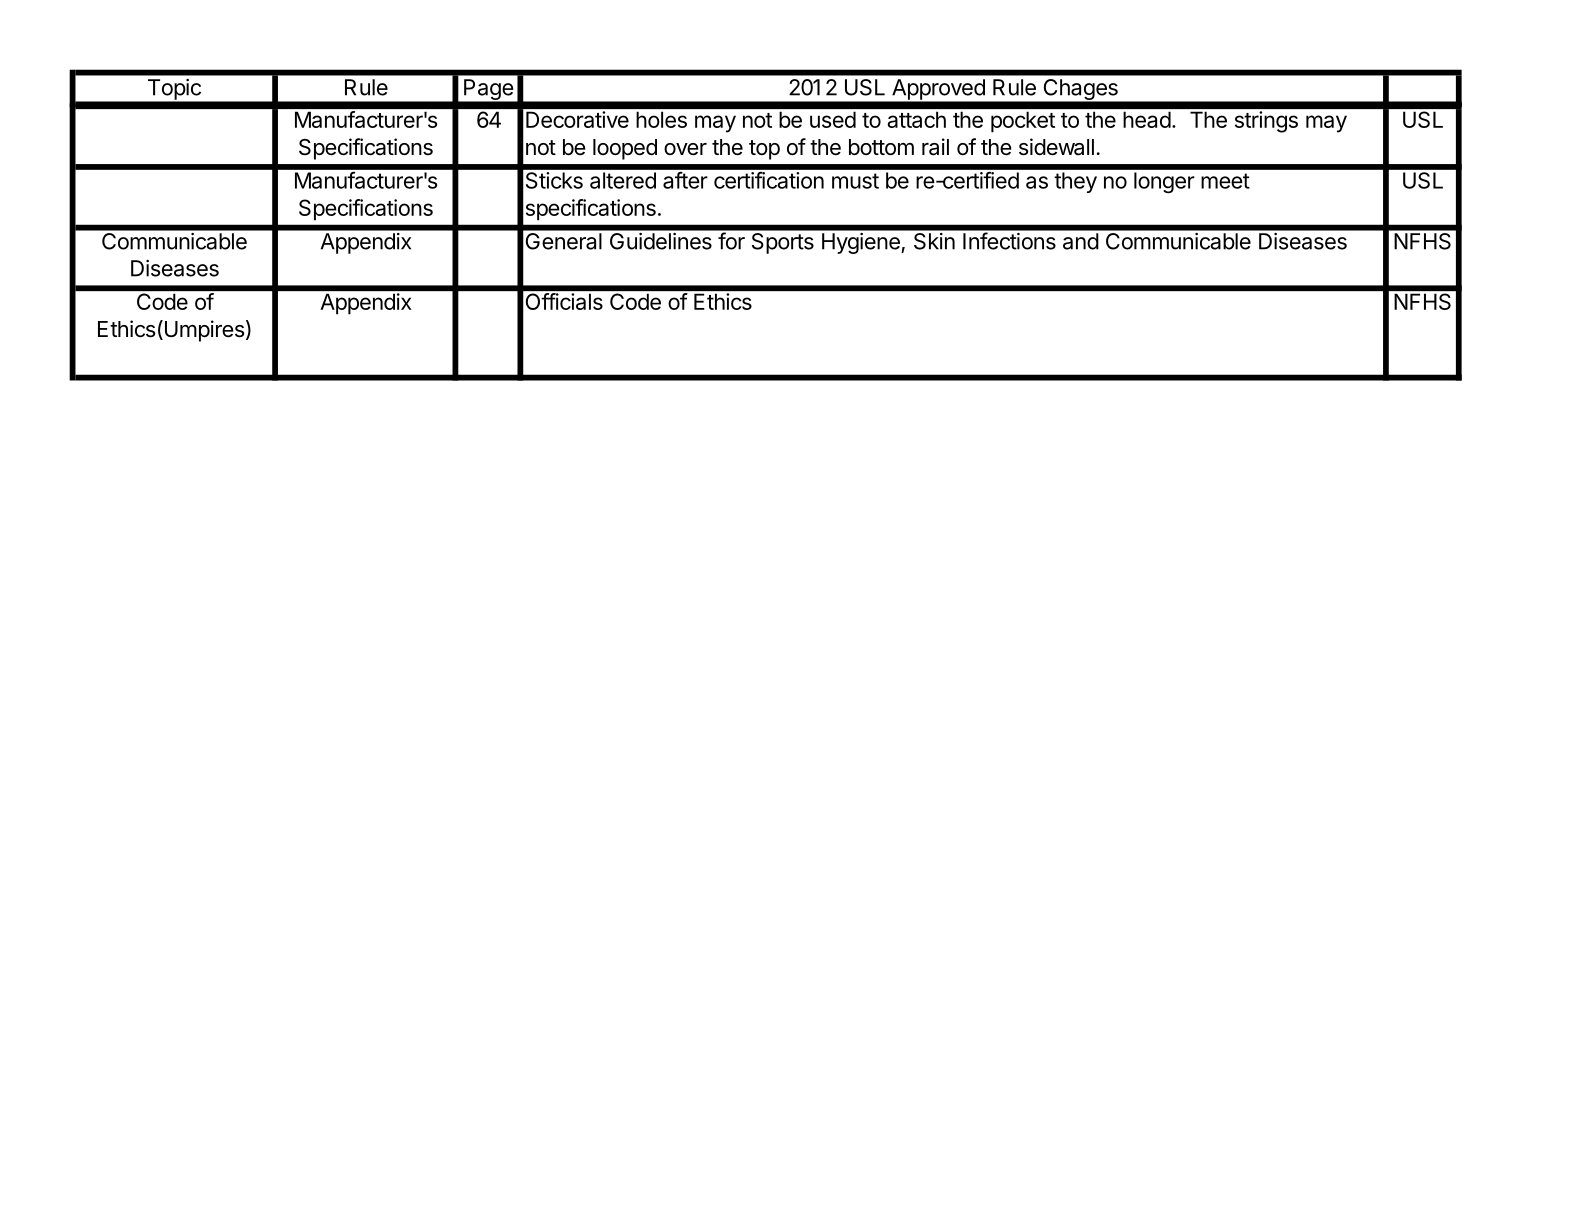 The height and width of the screenshot is (1218, 1576). What do you see at coordinates (1225, 181) in the screenshot?
I see `meet` at bounding box center [1225, 181].
